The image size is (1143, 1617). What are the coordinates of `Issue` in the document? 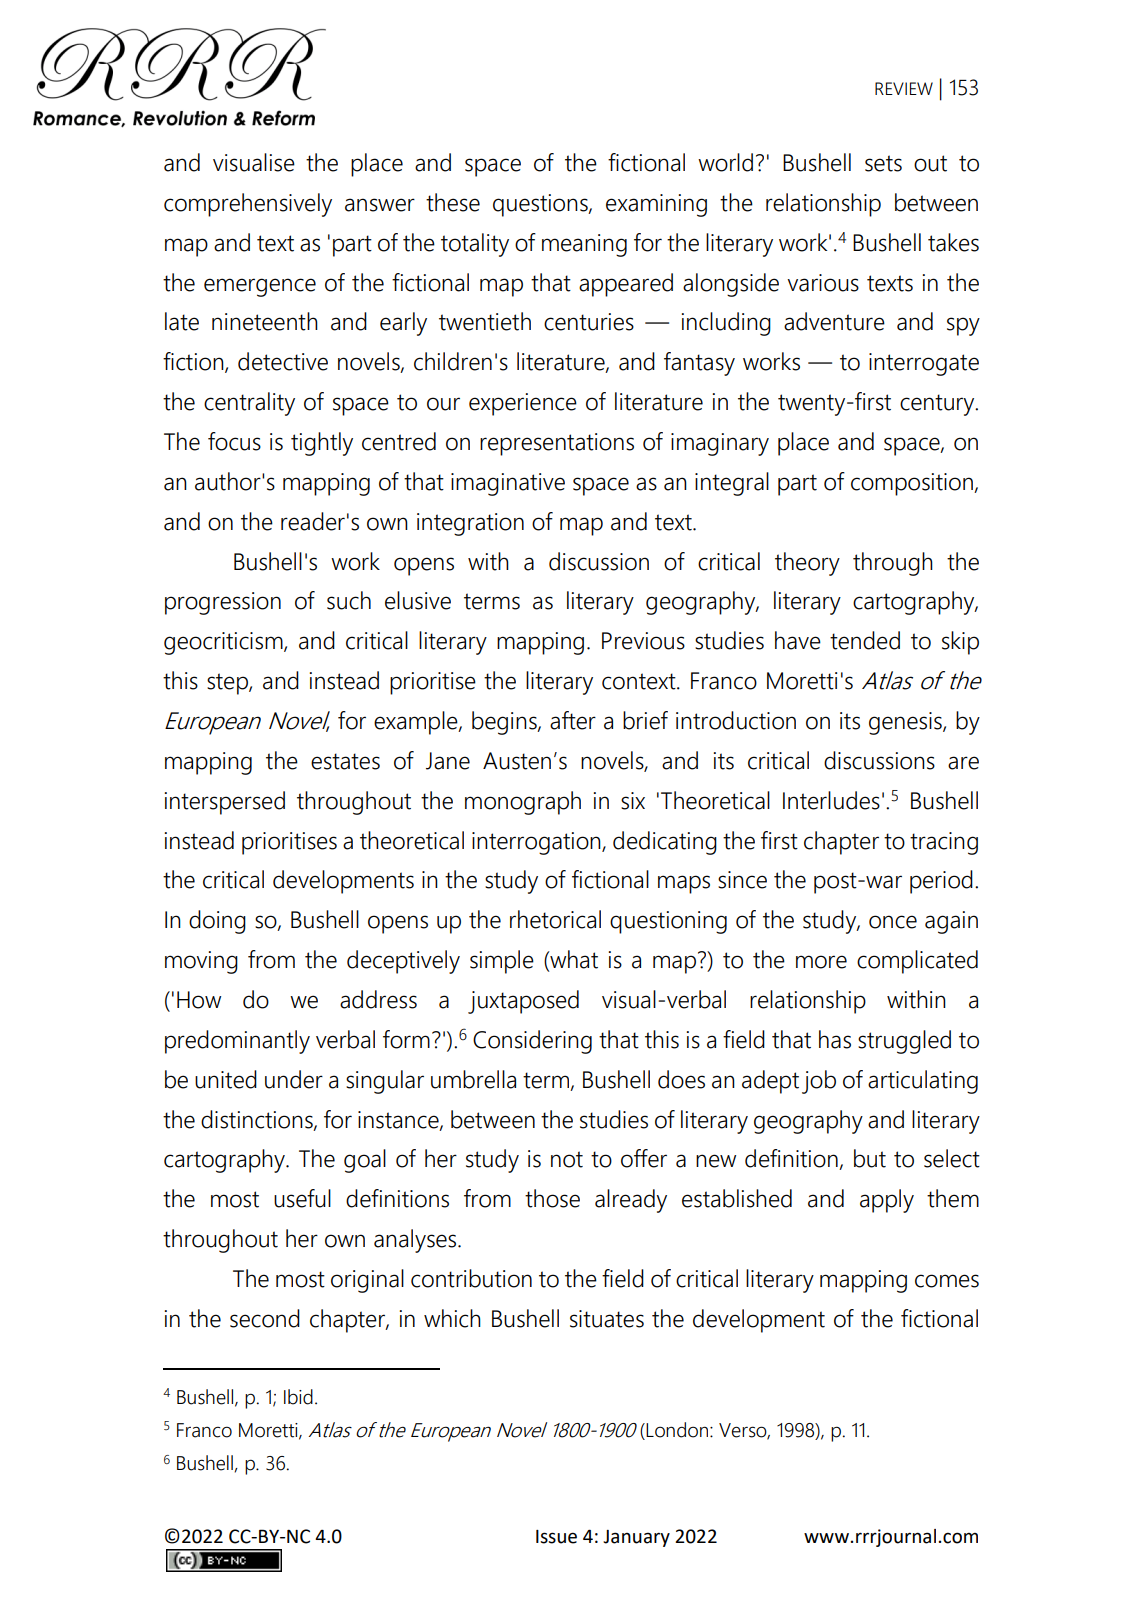 It's located at (556, 1537).
